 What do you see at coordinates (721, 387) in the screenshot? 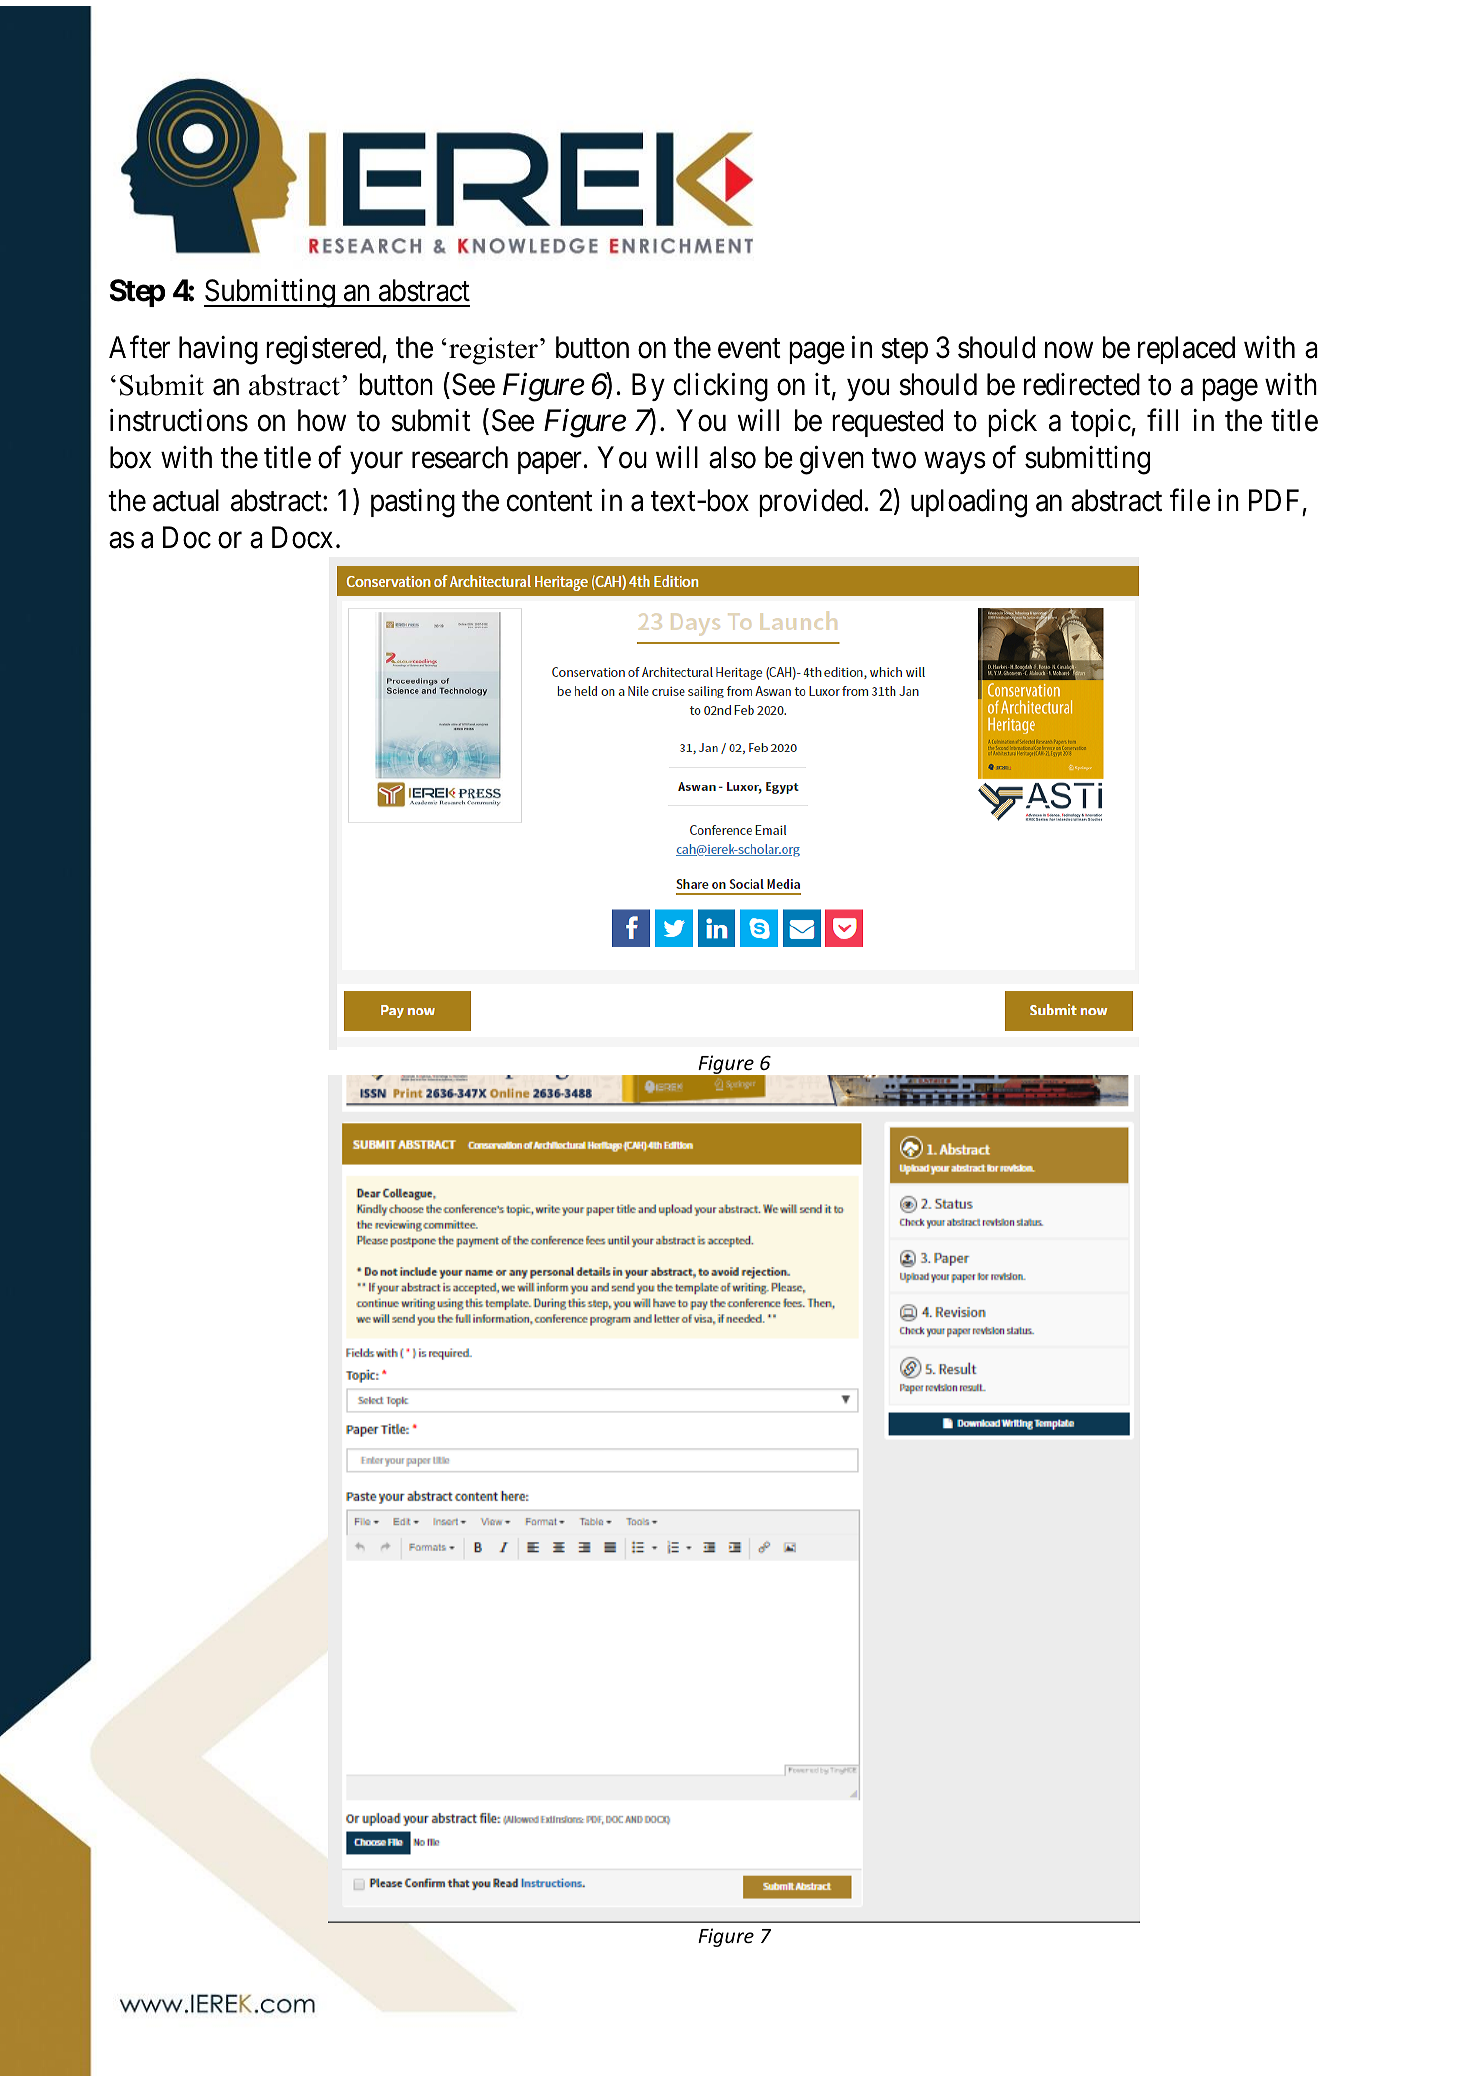
I see `clicking` at bounding box center [721, 387].
